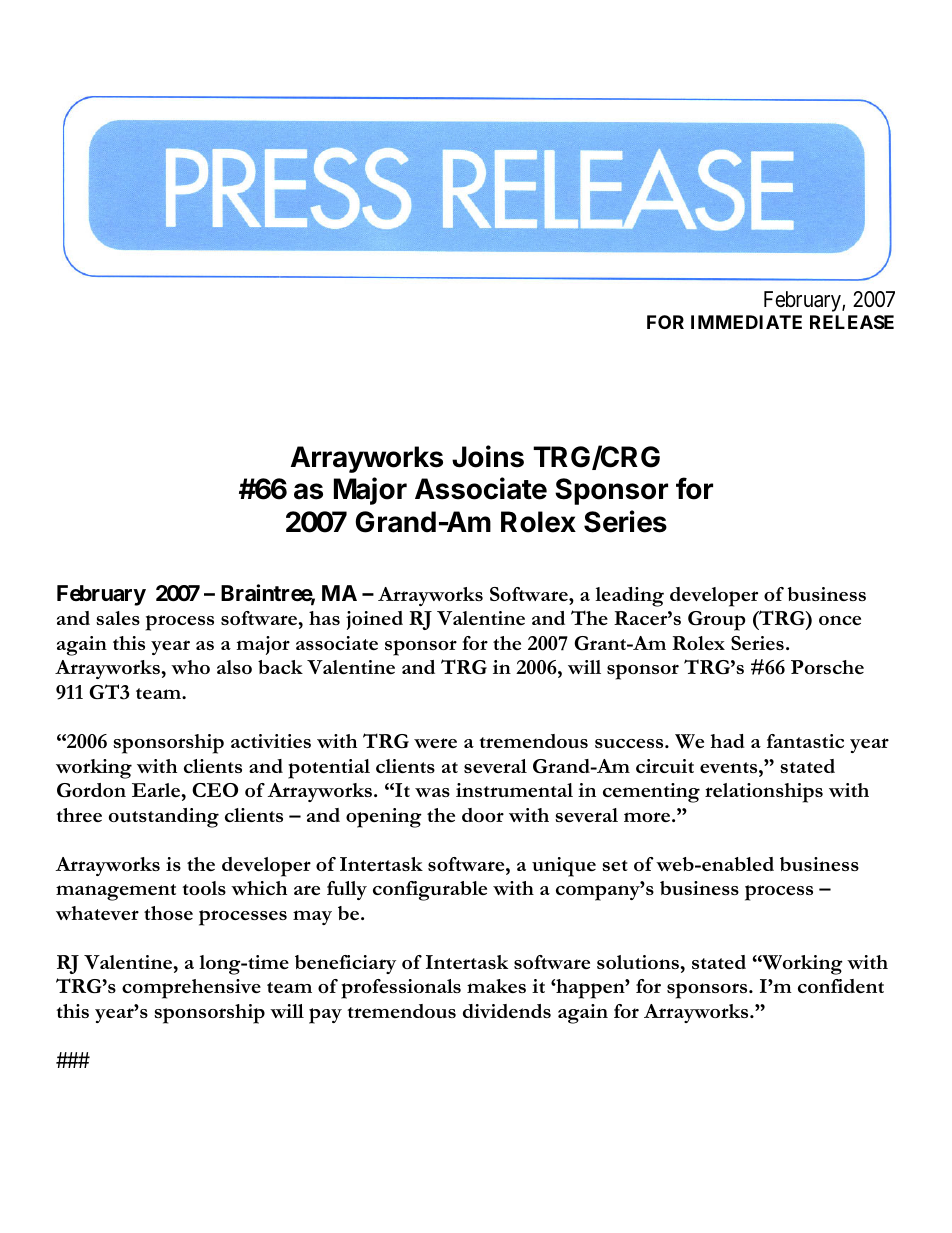 The height and width of the screenshot is (1233, 952). I want to click on confident, so click(841, 986).
